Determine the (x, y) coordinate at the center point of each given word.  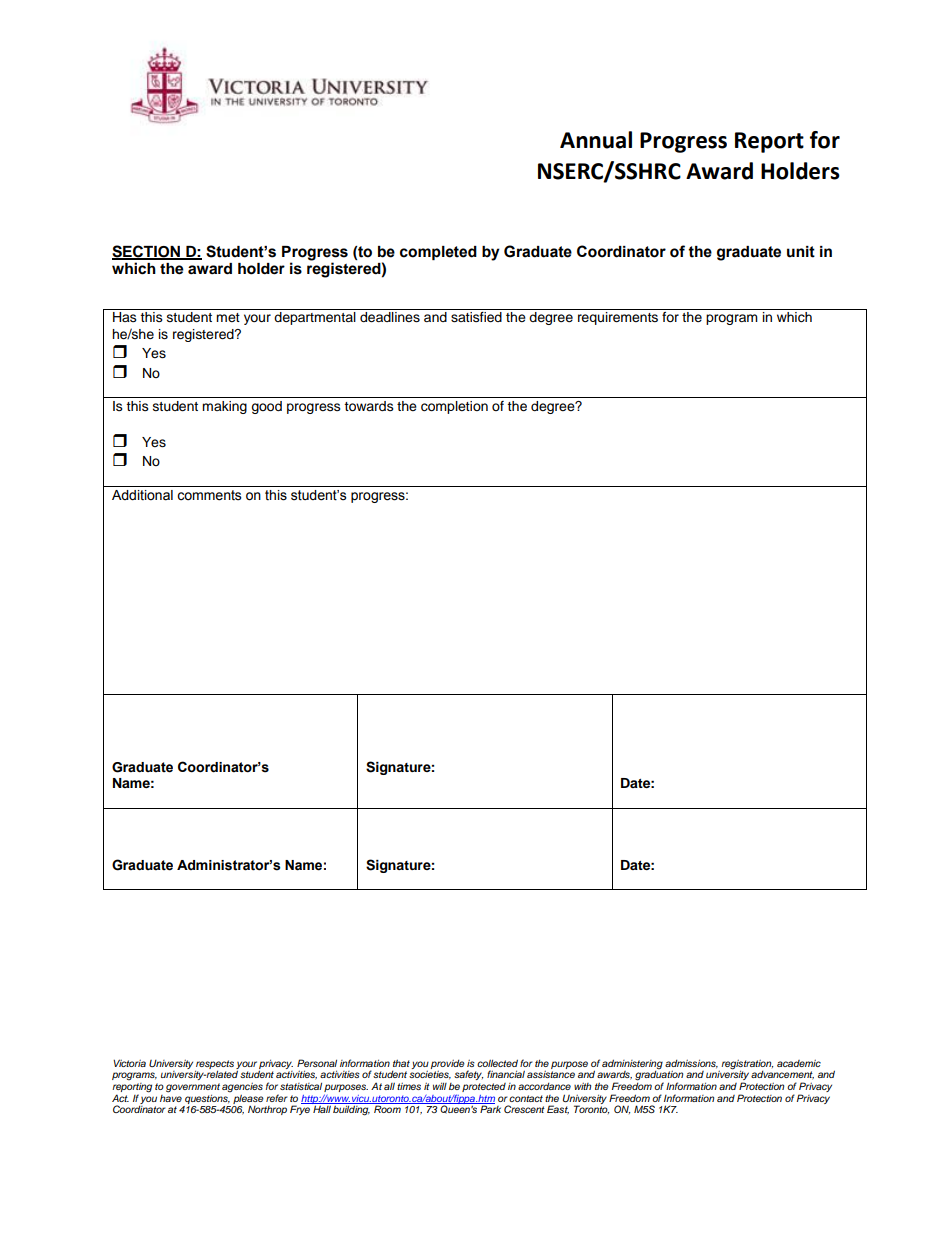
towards (369, 406)
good (266, 407)
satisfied (476, 317)
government (193, 1089)
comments (209, 495)
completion (454, 407)
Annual (596, 140)
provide (448, 1064)
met (228, 317)
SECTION (147, 252)
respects (214, 1065)
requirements (618, 318)
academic (799, 1063)
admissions (691, 1064)
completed (438, 253)
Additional (142, 495)
